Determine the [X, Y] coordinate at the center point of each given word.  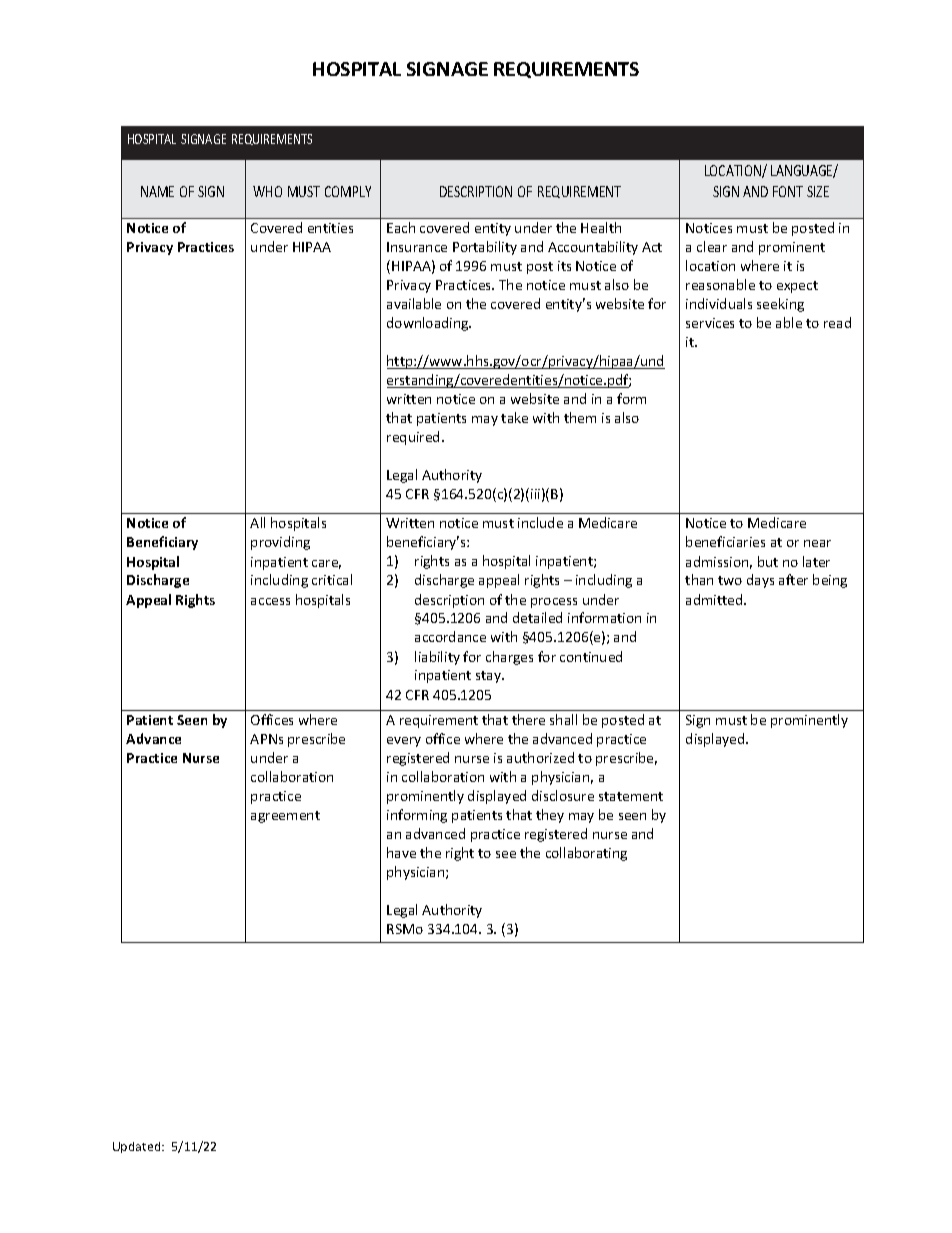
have [401, 852]
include [540, 522]
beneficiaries [725, 541]
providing [280, 543]
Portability [485, 248]
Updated [138, 1147]
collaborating [586, 854]
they [550, 816]
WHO [267, 191]
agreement [285, 817]
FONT [788, 191]
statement [631, 796]
